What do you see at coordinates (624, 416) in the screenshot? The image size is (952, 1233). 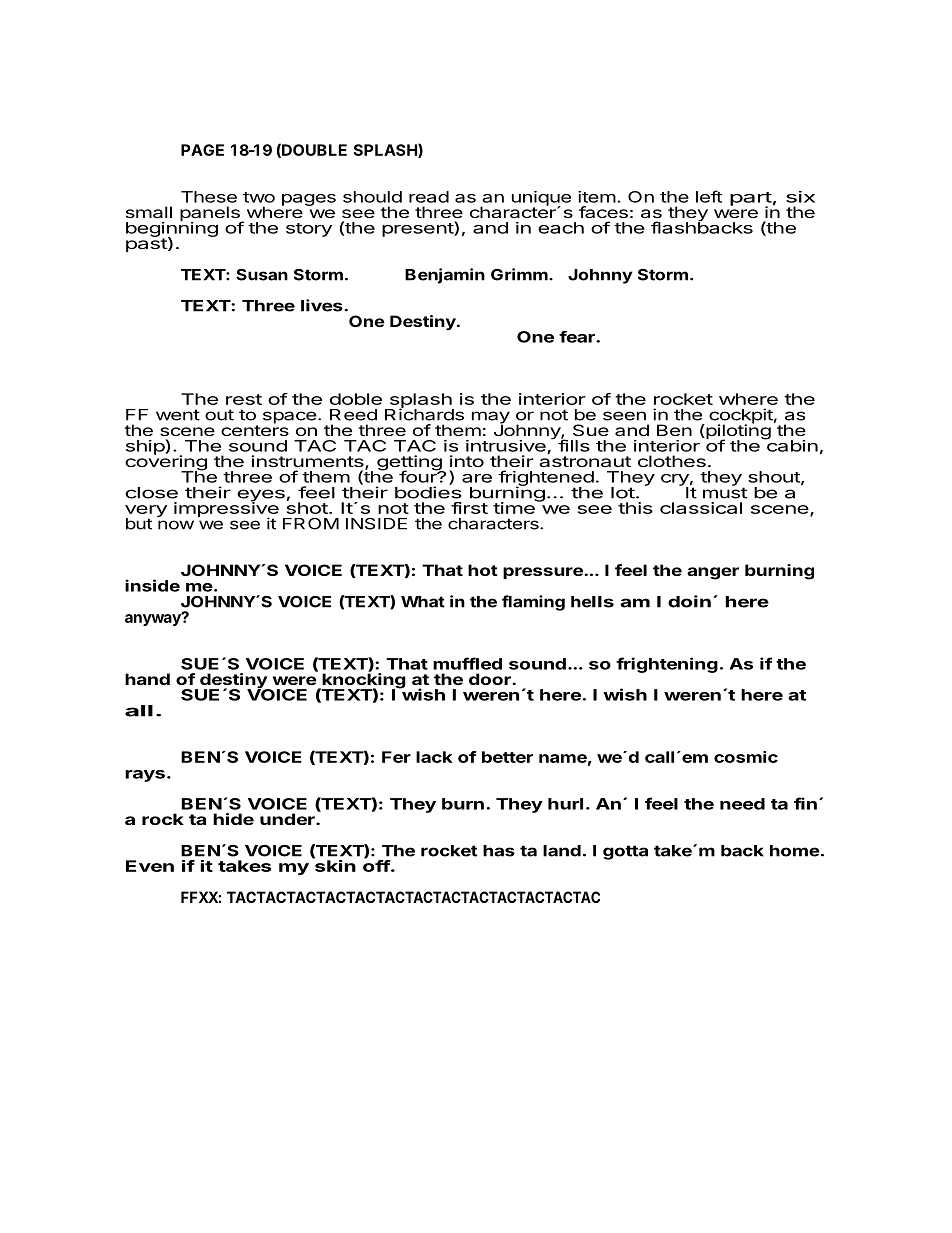 I see `seen` at bounding box center [624, 416].
